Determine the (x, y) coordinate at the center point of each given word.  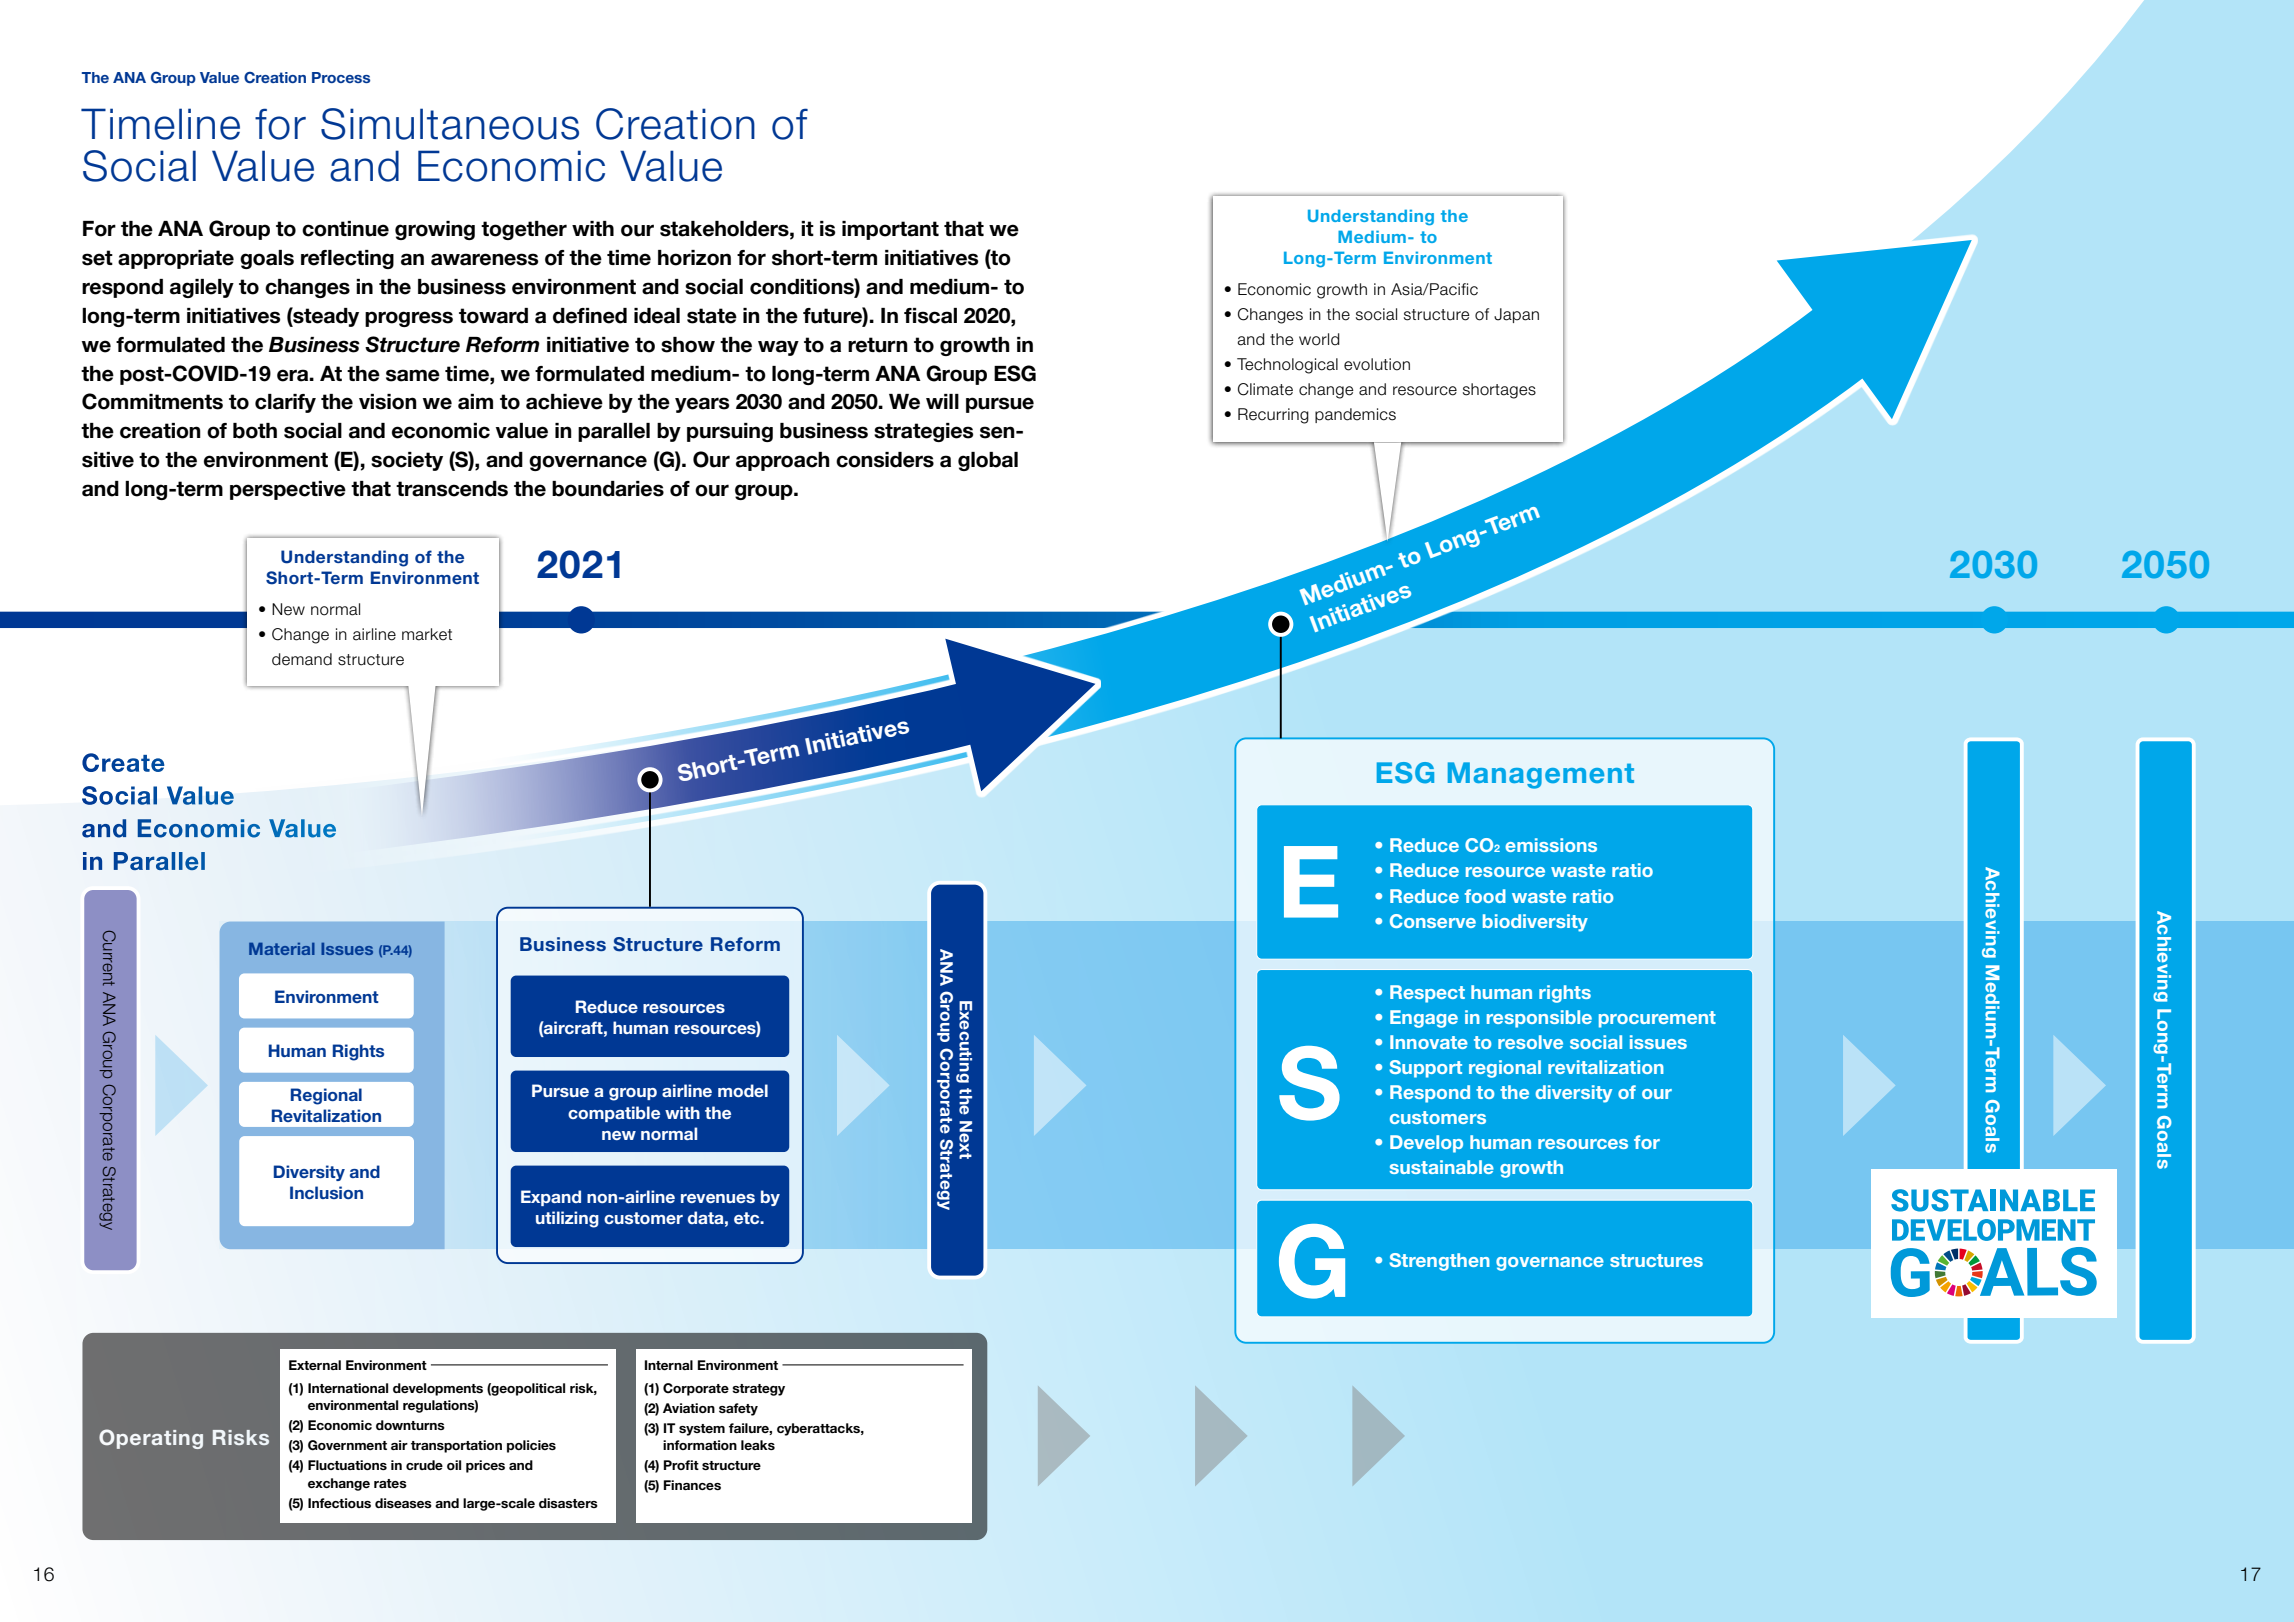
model (743, 1090)
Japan (1516, 315)
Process (341, 77)
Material (282, 949)
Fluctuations (347, 1465)
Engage (1424, 1019)
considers (885, 460)
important (890, 230)
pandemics (1355, 415)
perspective (288, 490)
